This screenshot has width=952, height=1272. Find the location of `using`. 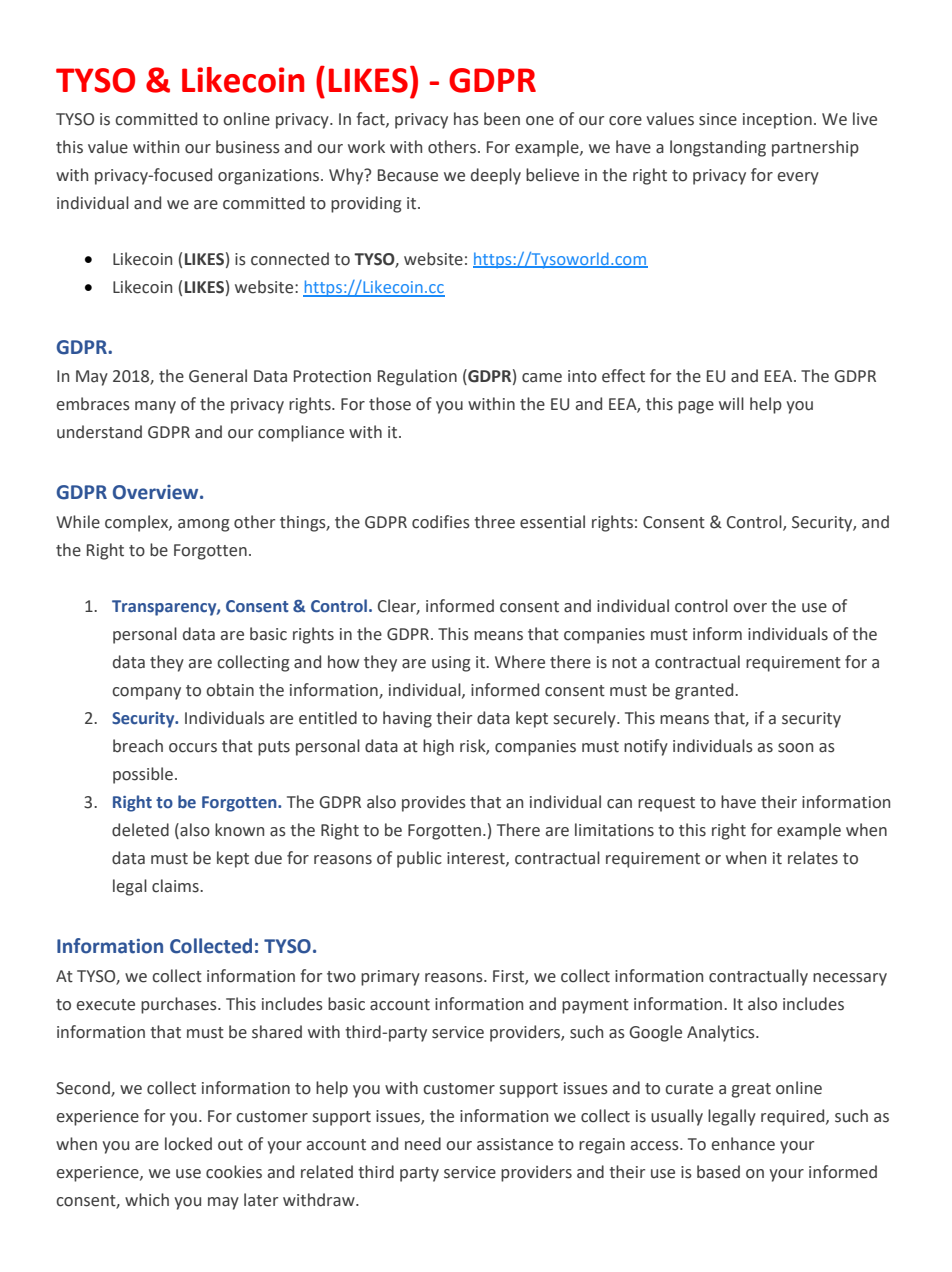

using is located at coordinates (451, 664).
